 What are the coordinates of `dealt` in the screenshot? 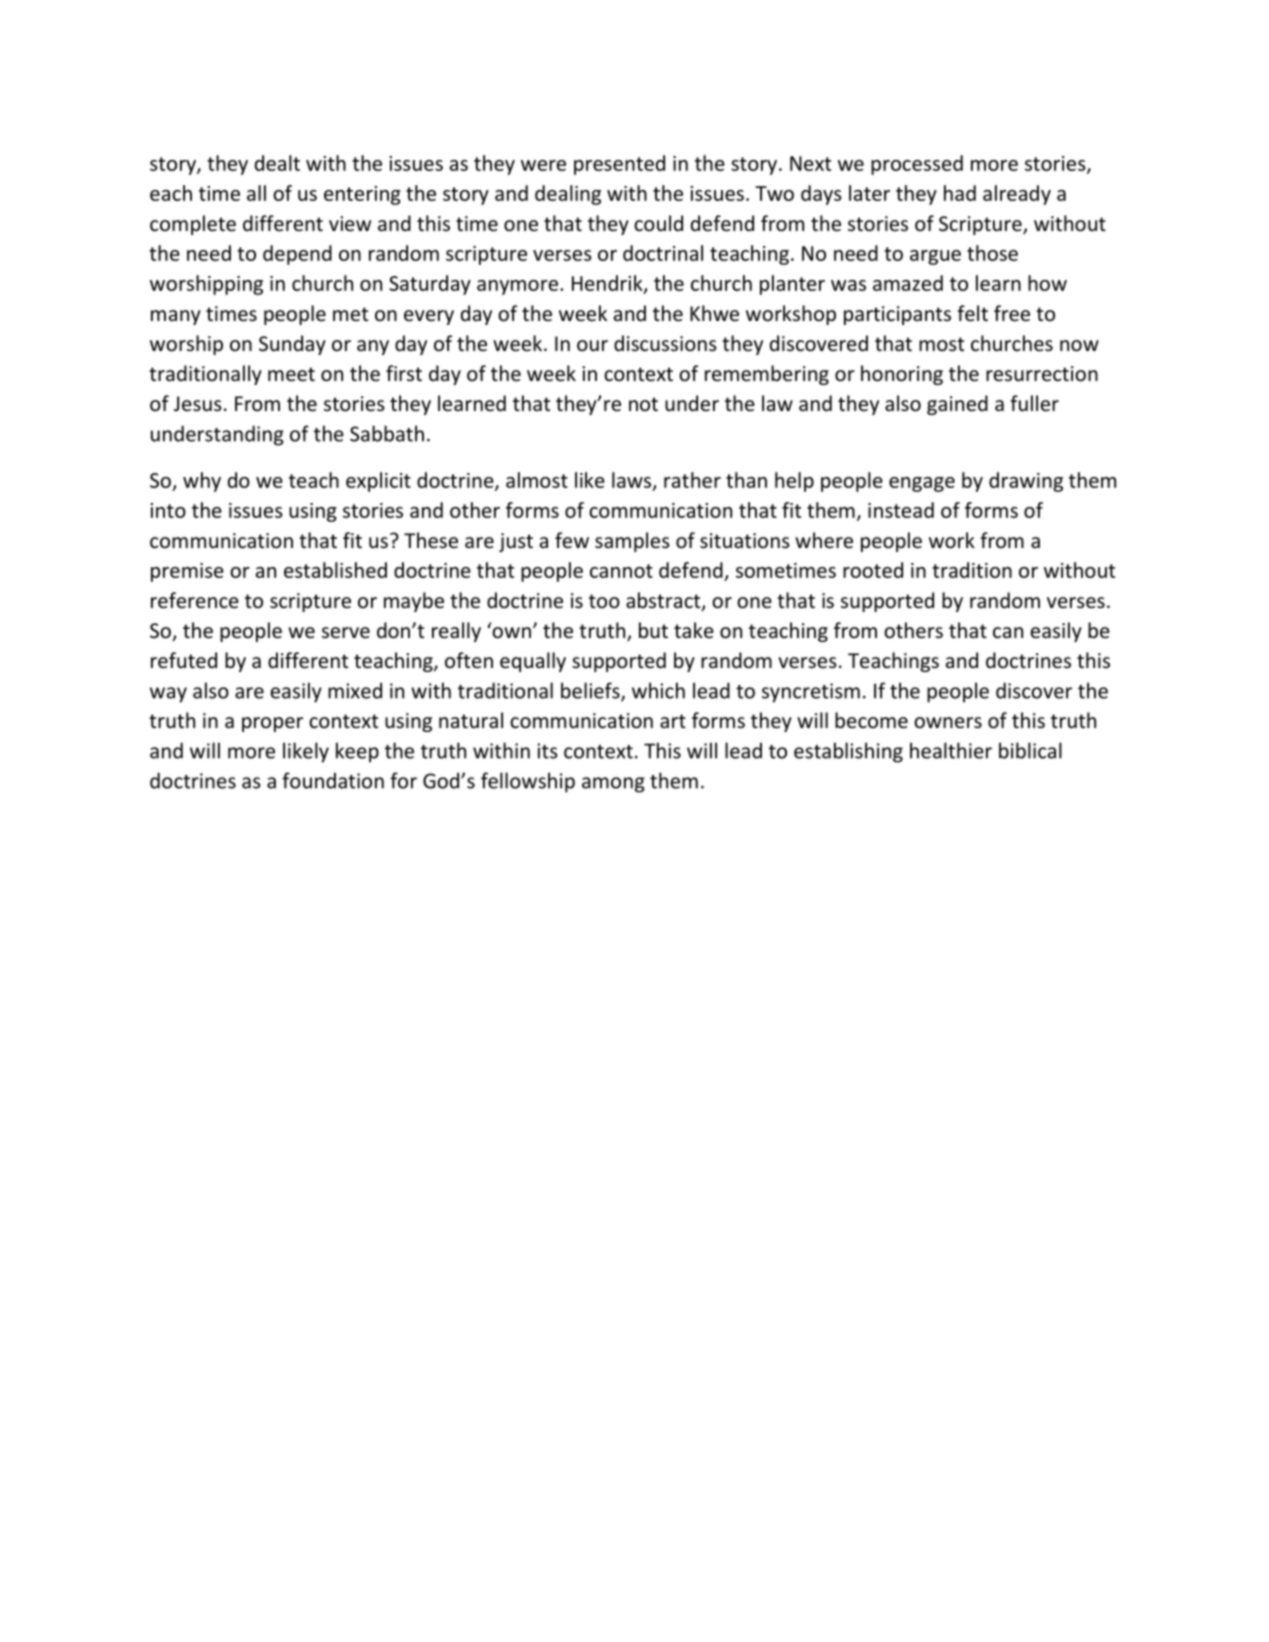 It's located at (277, 163).
